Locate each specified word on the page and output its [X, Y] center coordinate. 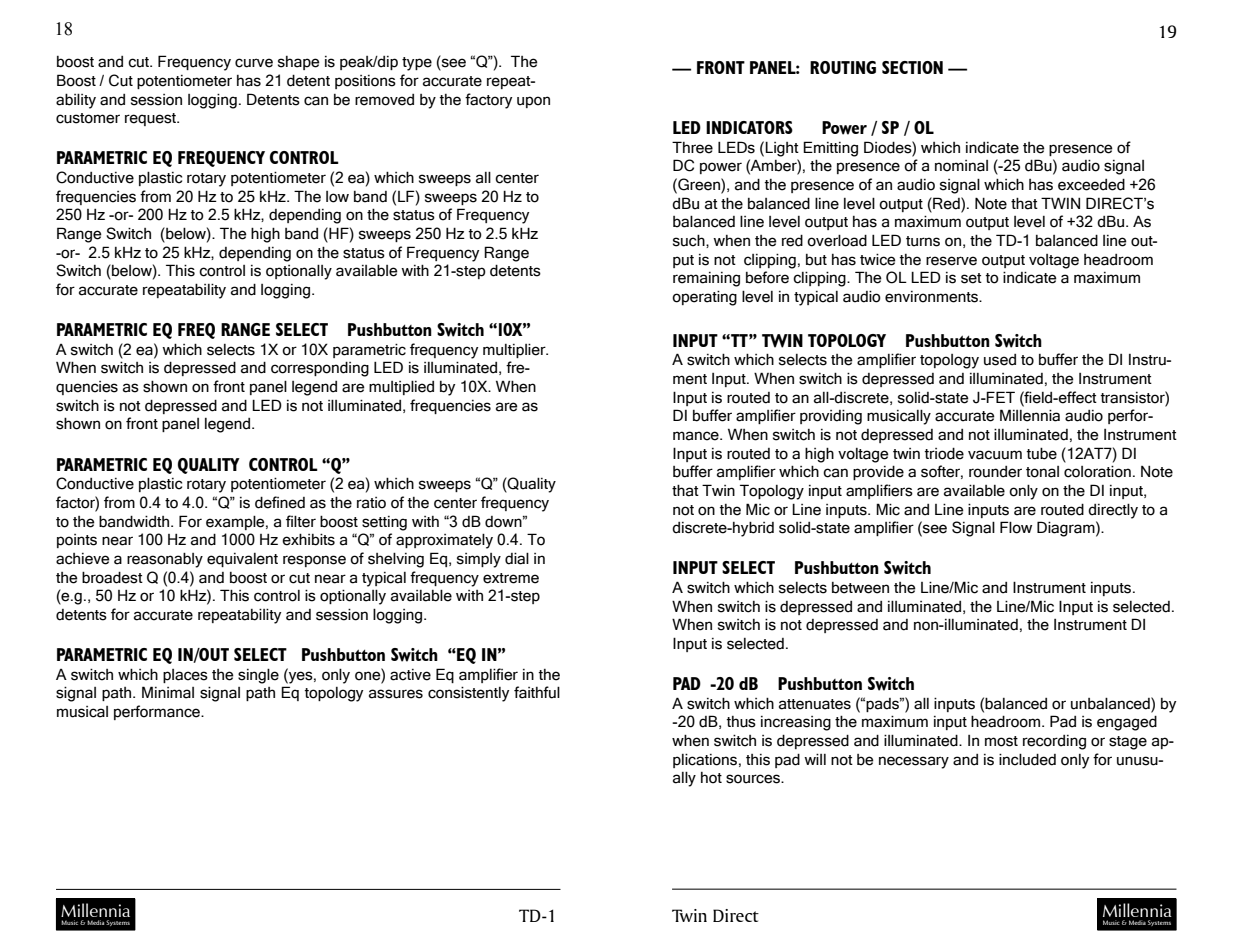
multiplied [401, 387]
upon [533, 102]
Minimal [168, 692]
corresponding [320, 369]
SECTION [912, 67]
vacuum [995, 455]
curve [254, 63]
